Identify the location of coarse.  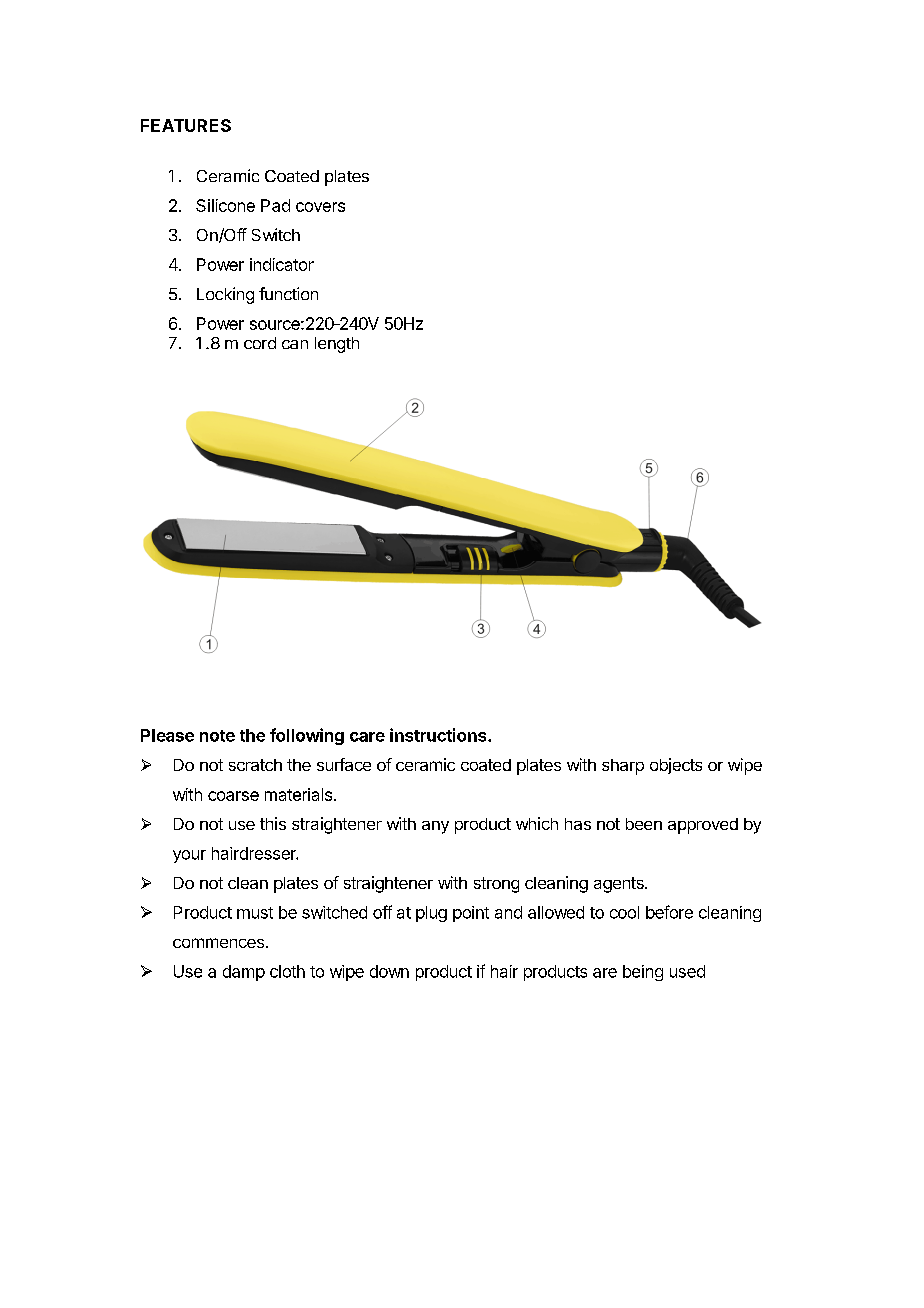
(233, 796).
